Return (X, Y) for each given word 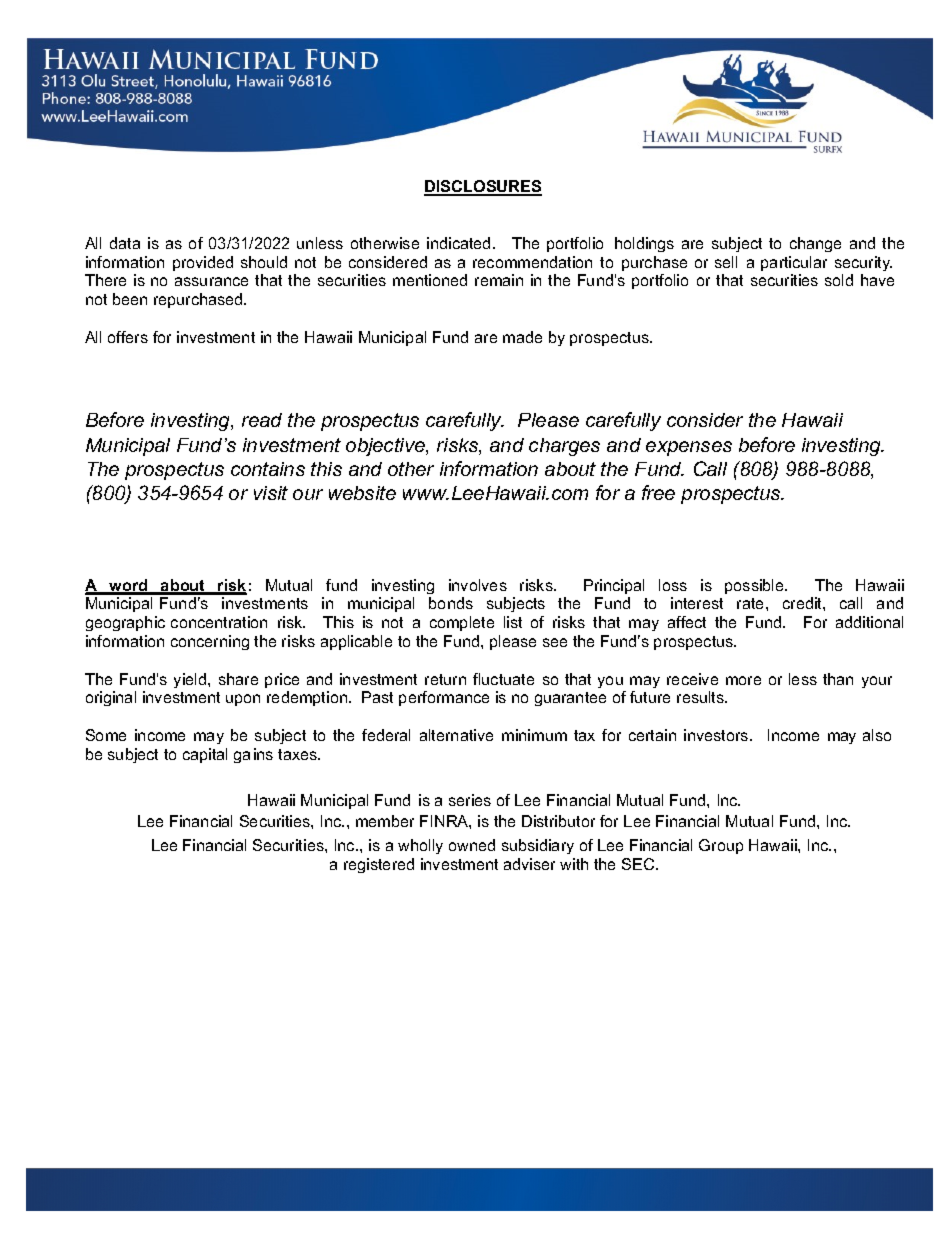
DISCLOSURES (483, 188)
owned (472, 845)
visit (271, 493)
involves (478, 585)
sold (839, 280)
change (815, 244)
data (125, 243)
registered (379, 865)
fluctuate (503, 679)
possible (755, 586)
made (522, 337)
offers (128, 337)
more (743, 680)
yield (191, 680)
